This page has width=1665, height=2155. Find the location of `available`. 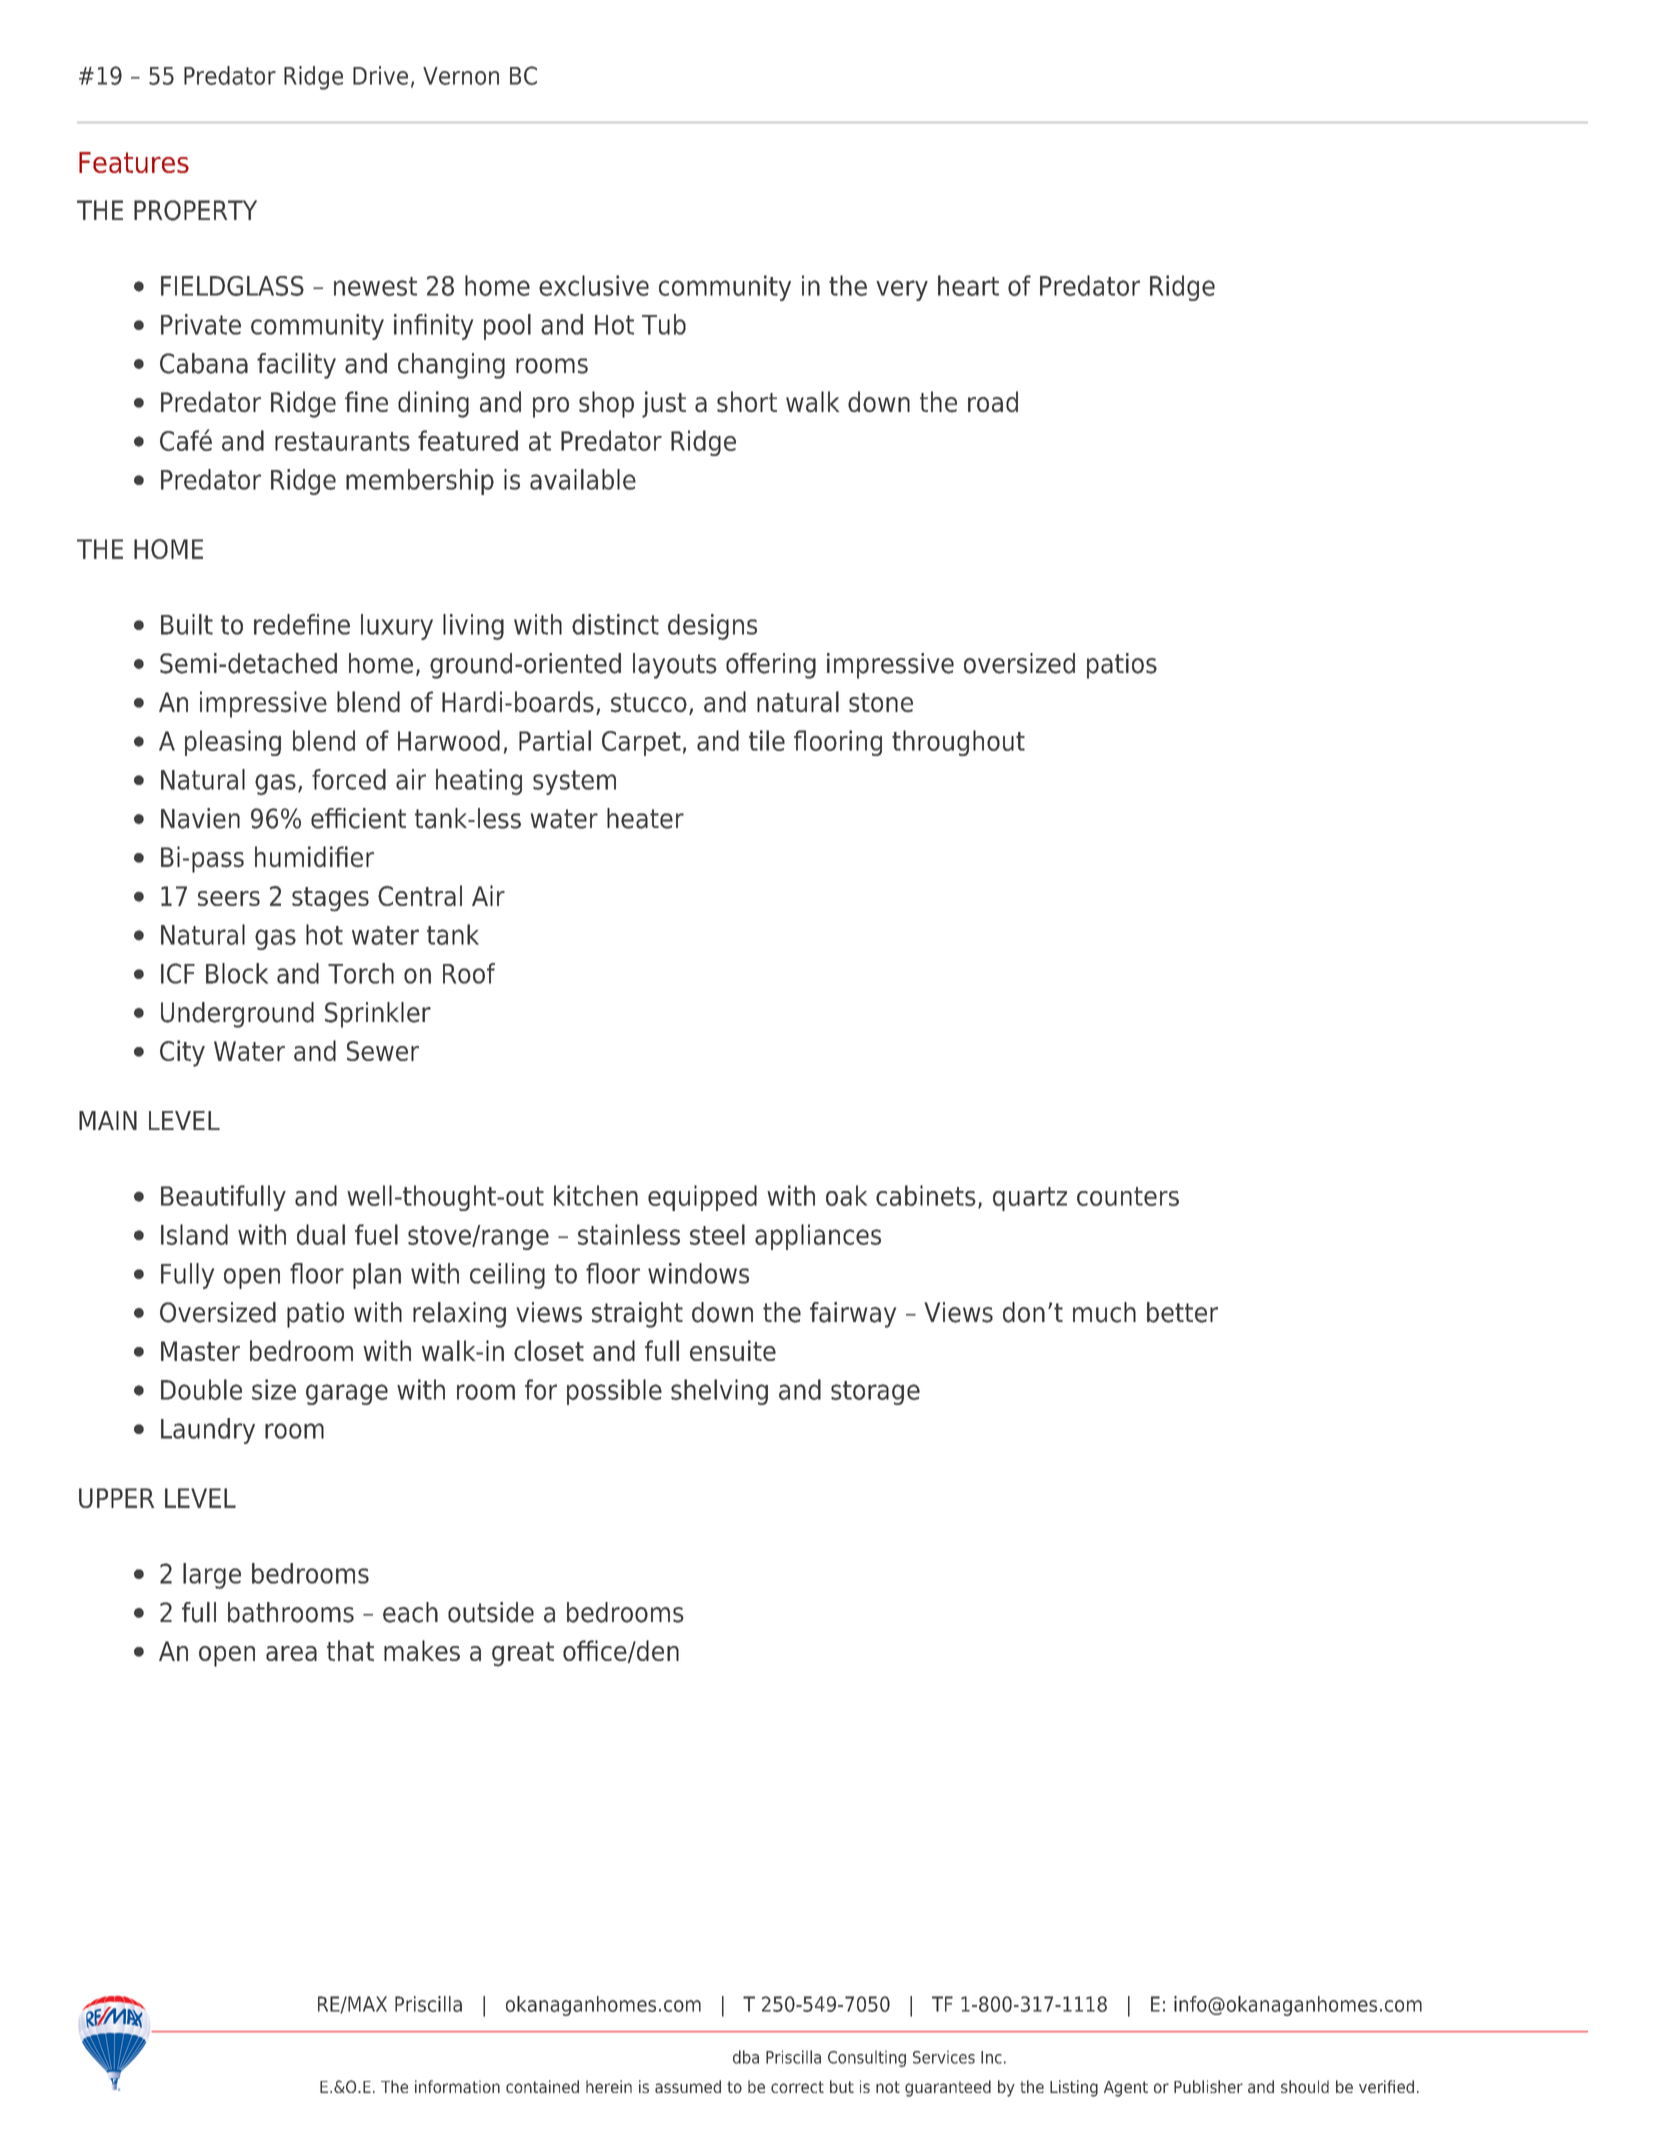

available is located at coordinates (583, 479).
